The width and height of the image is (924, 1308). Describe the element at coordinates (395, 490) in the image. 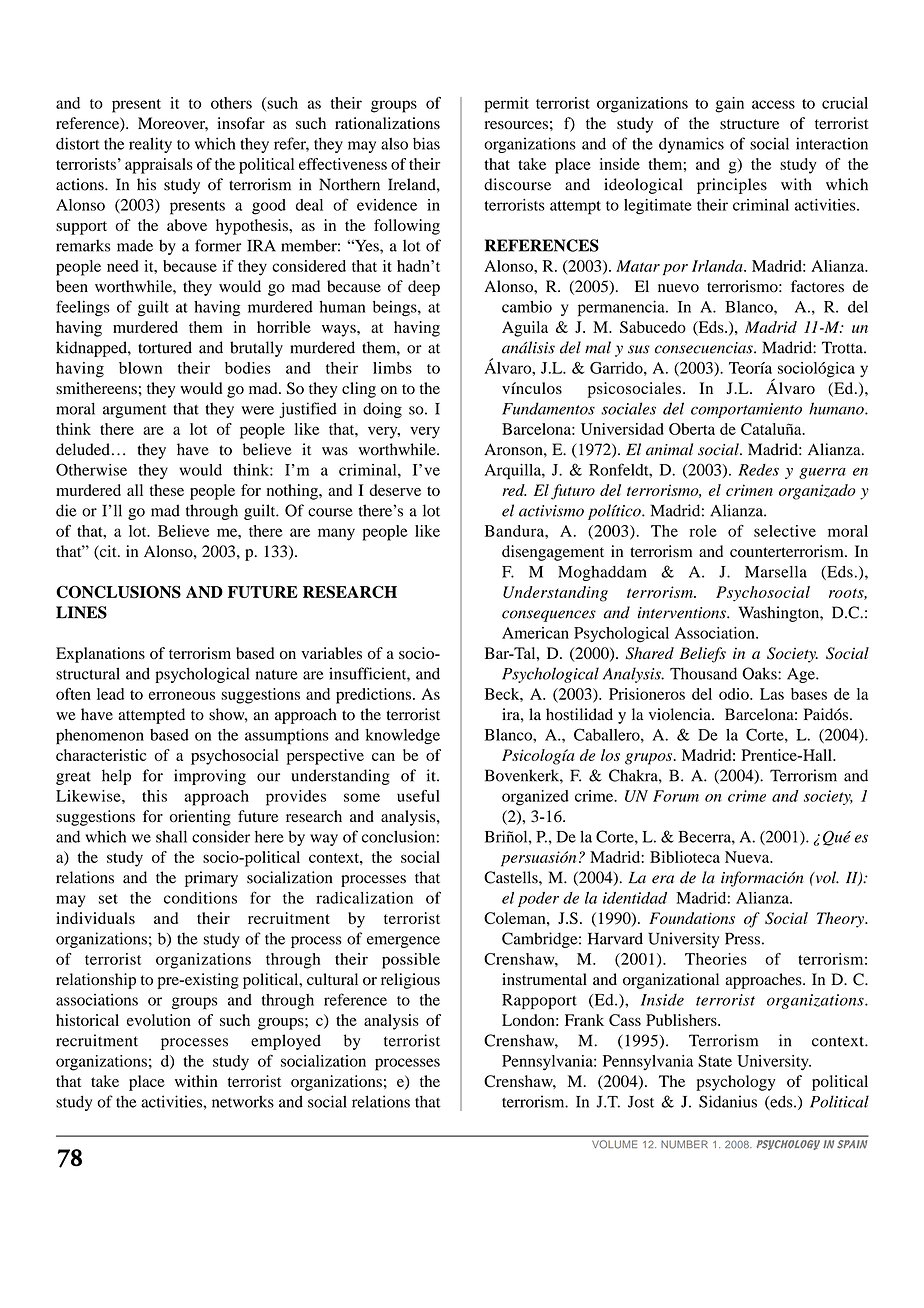

I see `deserve` at that location.
